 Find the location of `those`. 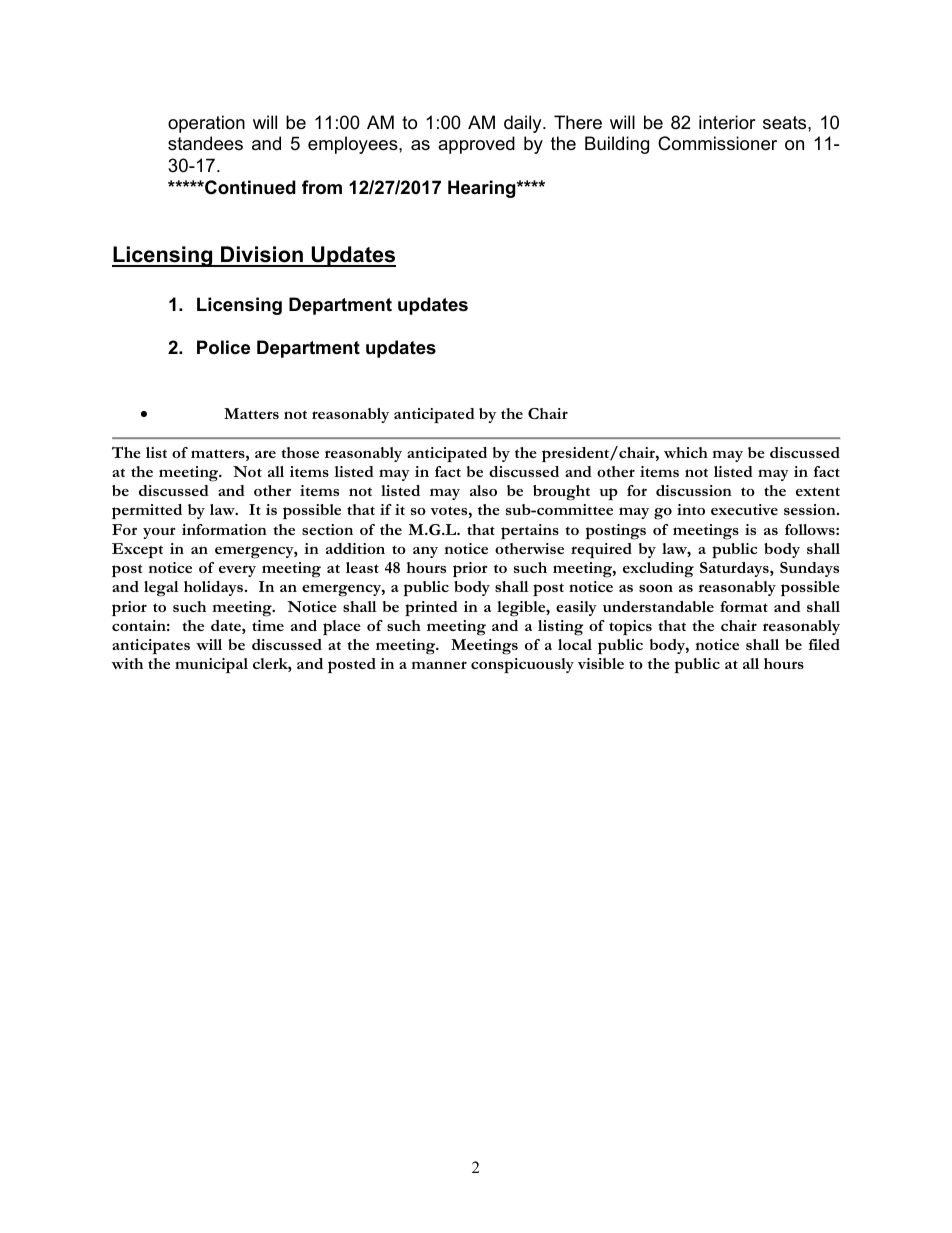

those is located at coordinates (300, 452).
